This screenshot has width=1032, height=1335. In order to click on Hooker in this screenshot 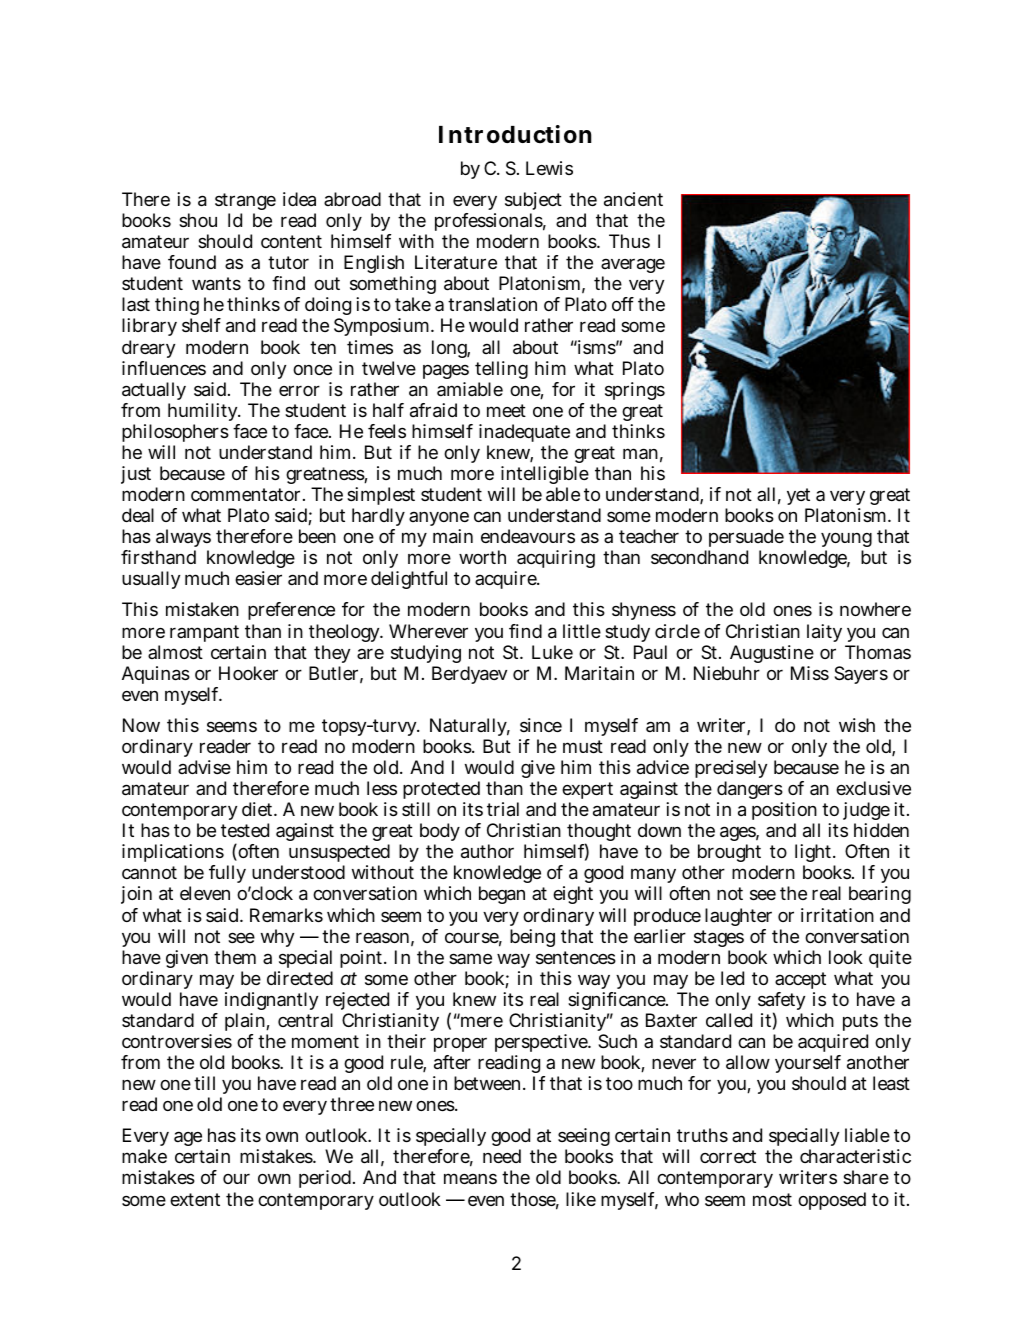, I will do `click(248, 673)`.
